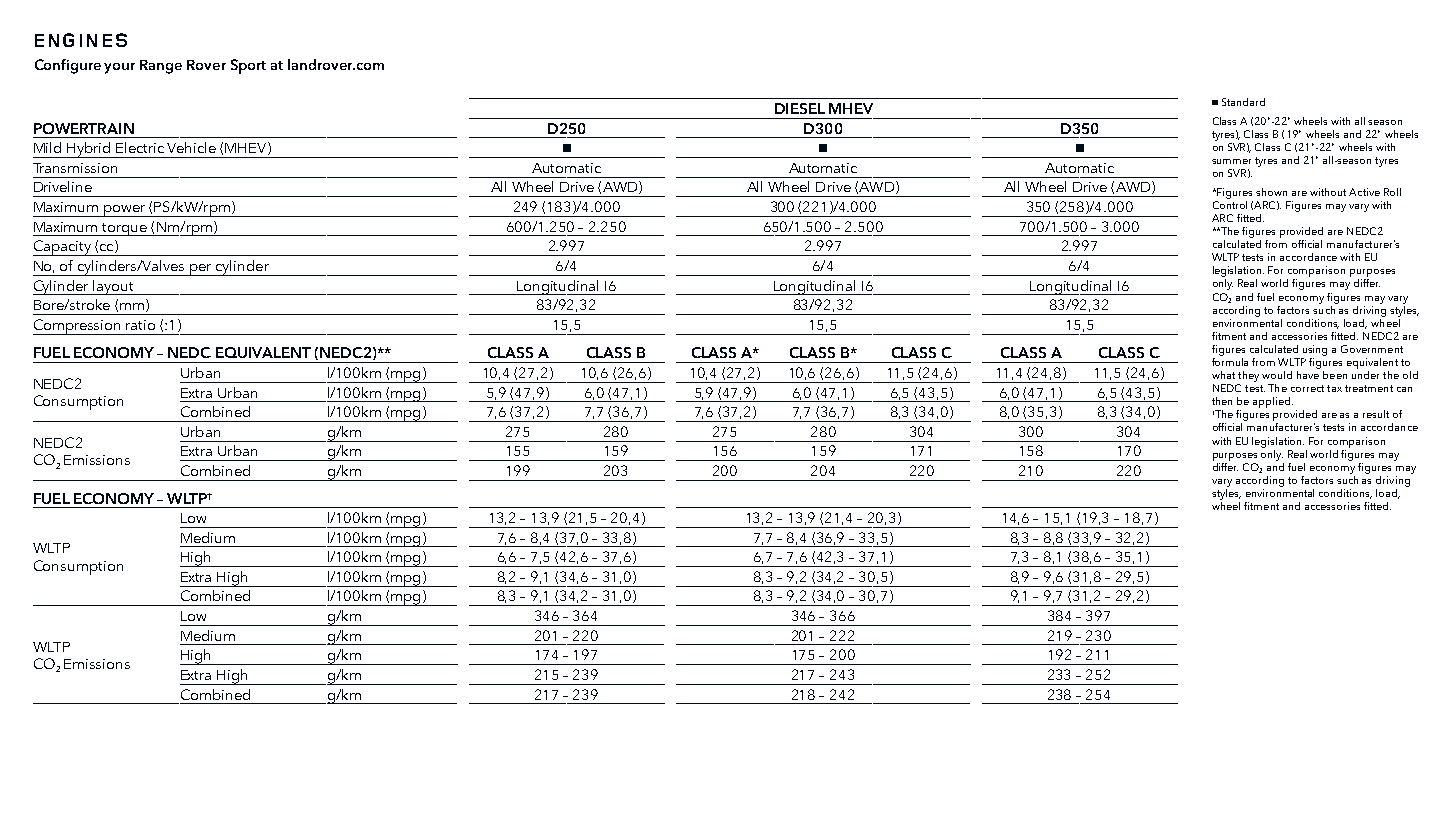  What do you see at coordinates (78, 327) in the screenshot?
I see `Compression` at bounding box center [78, 327].
